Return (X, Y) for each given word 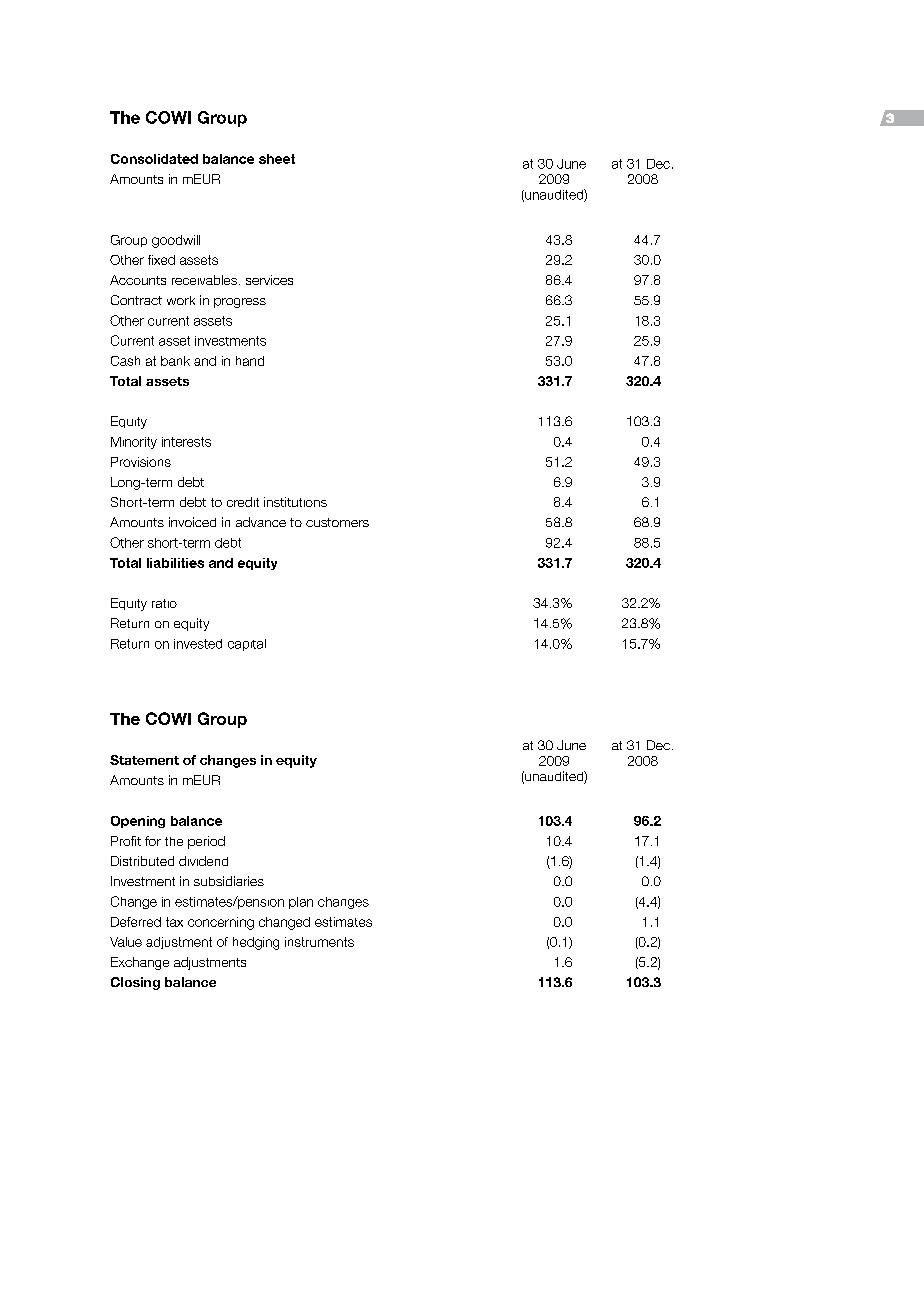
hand (250, 361)
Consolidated (154, 159)
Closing (135, 983)
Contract (136, 300)
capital (247, 645)
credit (243, 502)
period (206, 842)
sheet (277, 159)
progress (240, 303)
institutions (295, 502)
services (269, 280)
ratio (164, 603)
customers (337, 522)
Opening (138, 822)
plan (301, 903)
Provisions (141, 462)
